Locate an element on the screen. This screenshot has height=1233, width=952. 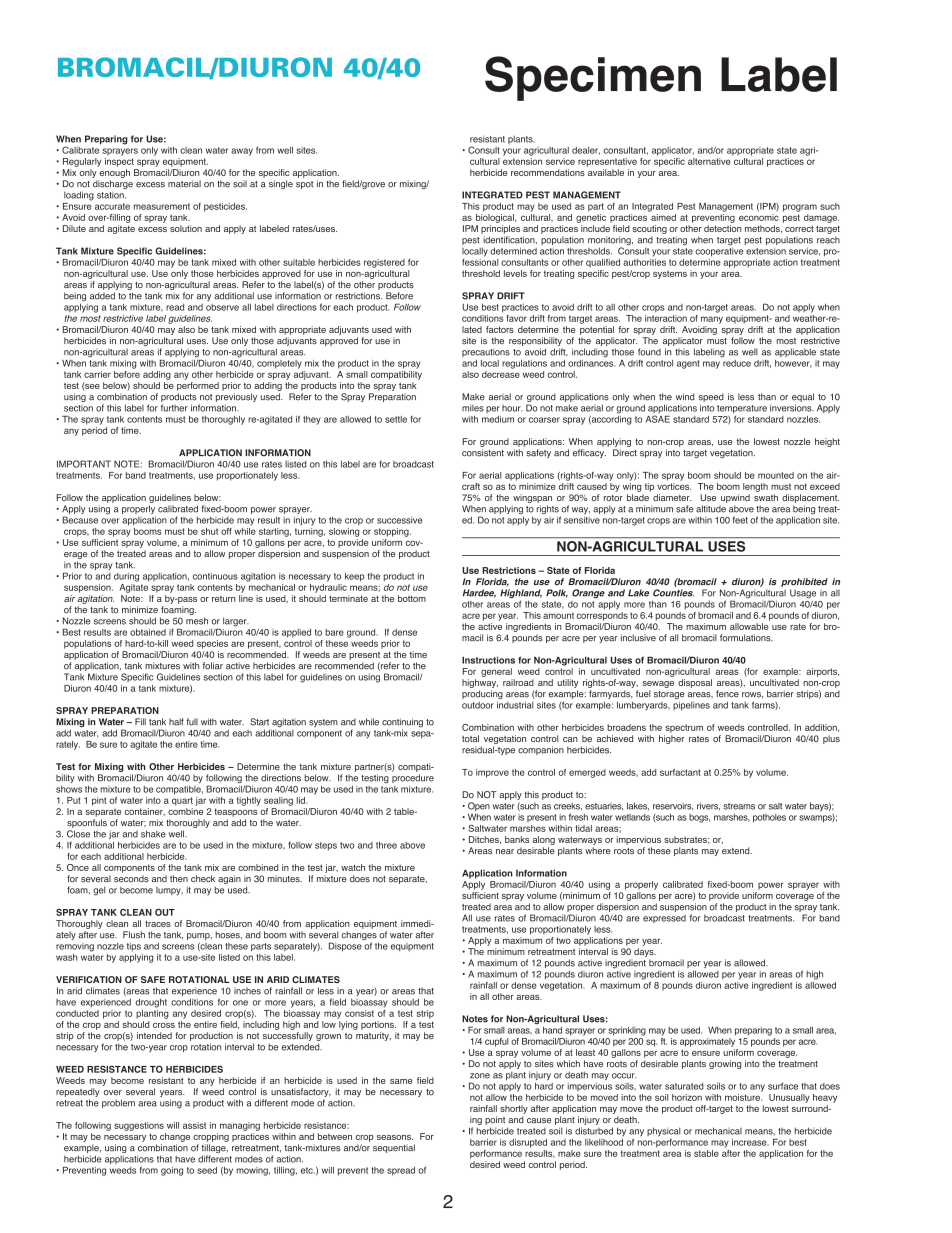
seasons is located at coordinates (395, 1137).
